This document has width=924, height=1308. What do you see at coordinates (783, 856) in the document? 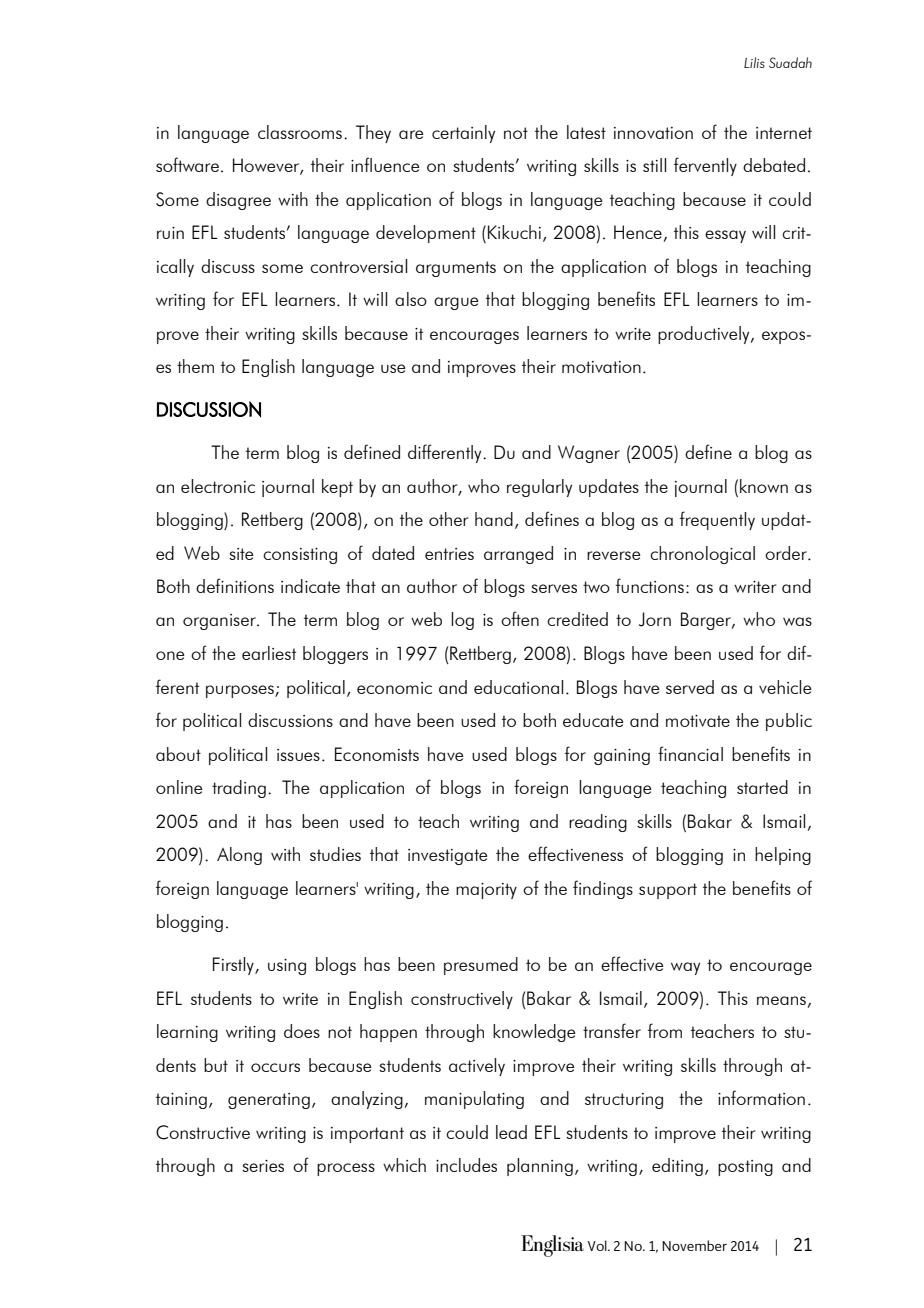
I see `helping` at bounding box center [783, 856].
